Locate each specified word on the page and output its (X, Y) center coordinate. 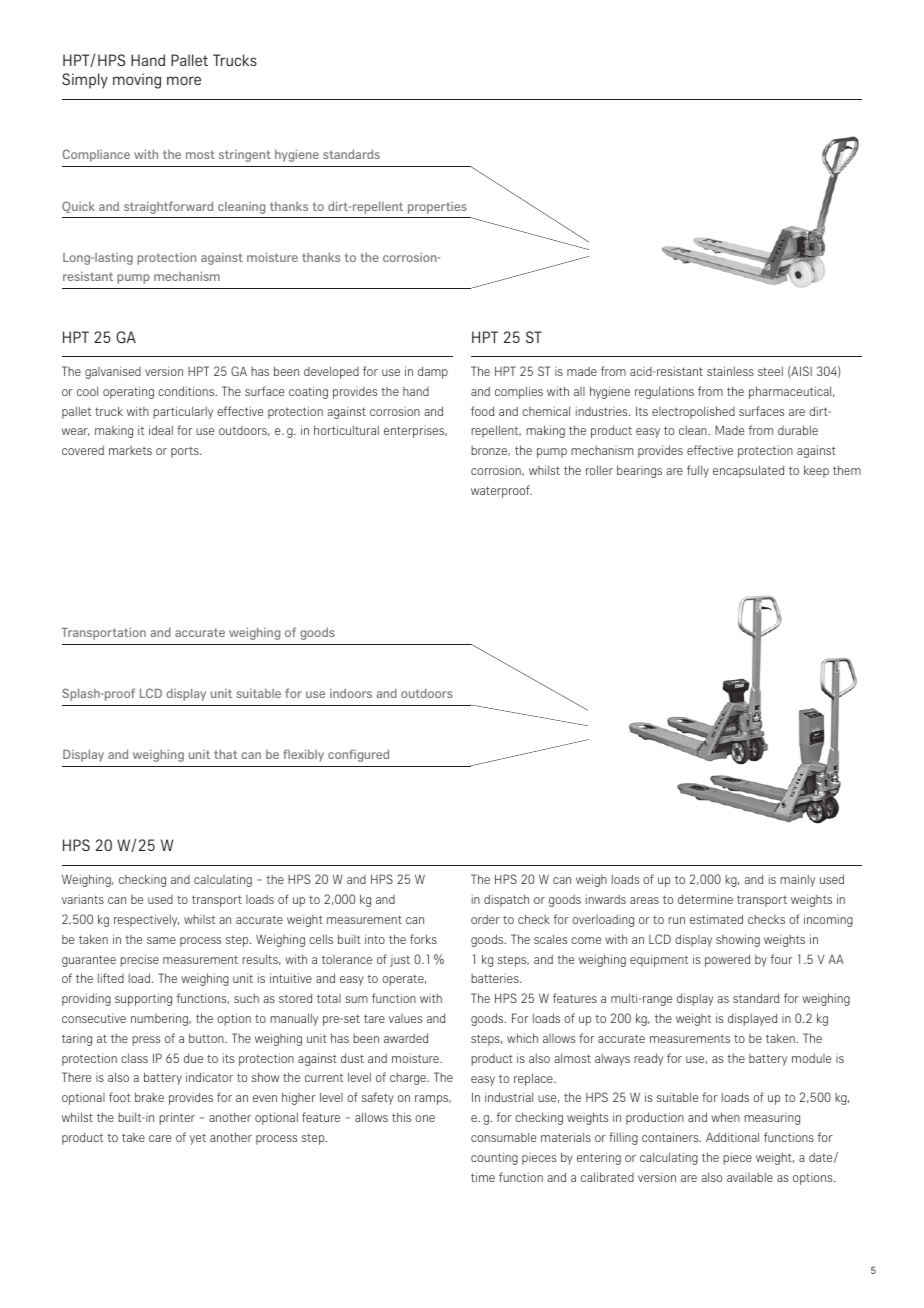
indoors (351, 693)
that (225, 754)
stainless (730, 371)
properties (437, 208)
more (184, 80)
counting (494, 1158)
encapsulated (748, 471)
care (160, 1138)
